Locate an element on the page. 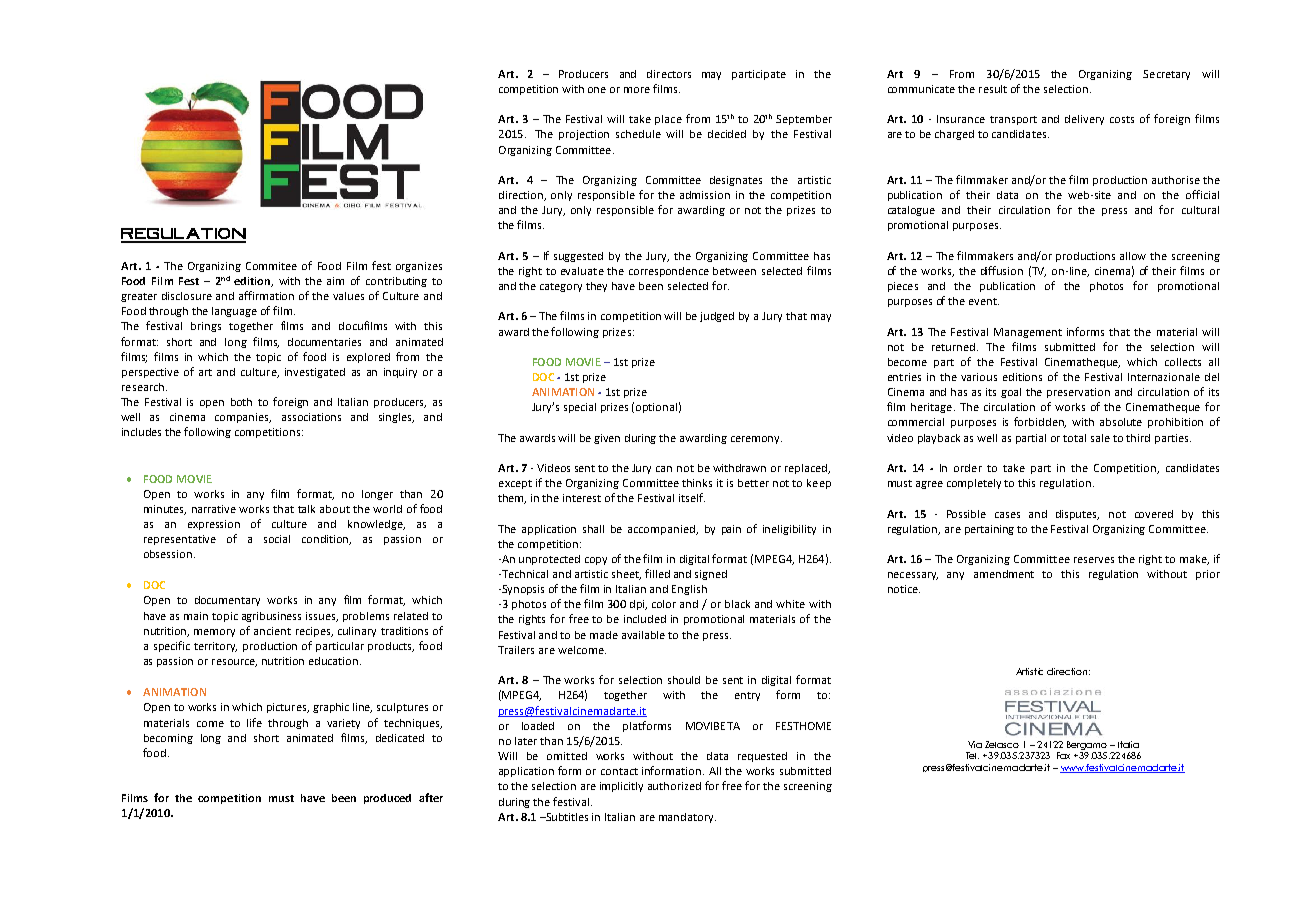  delivery is located at coordinates (1084, 120).
